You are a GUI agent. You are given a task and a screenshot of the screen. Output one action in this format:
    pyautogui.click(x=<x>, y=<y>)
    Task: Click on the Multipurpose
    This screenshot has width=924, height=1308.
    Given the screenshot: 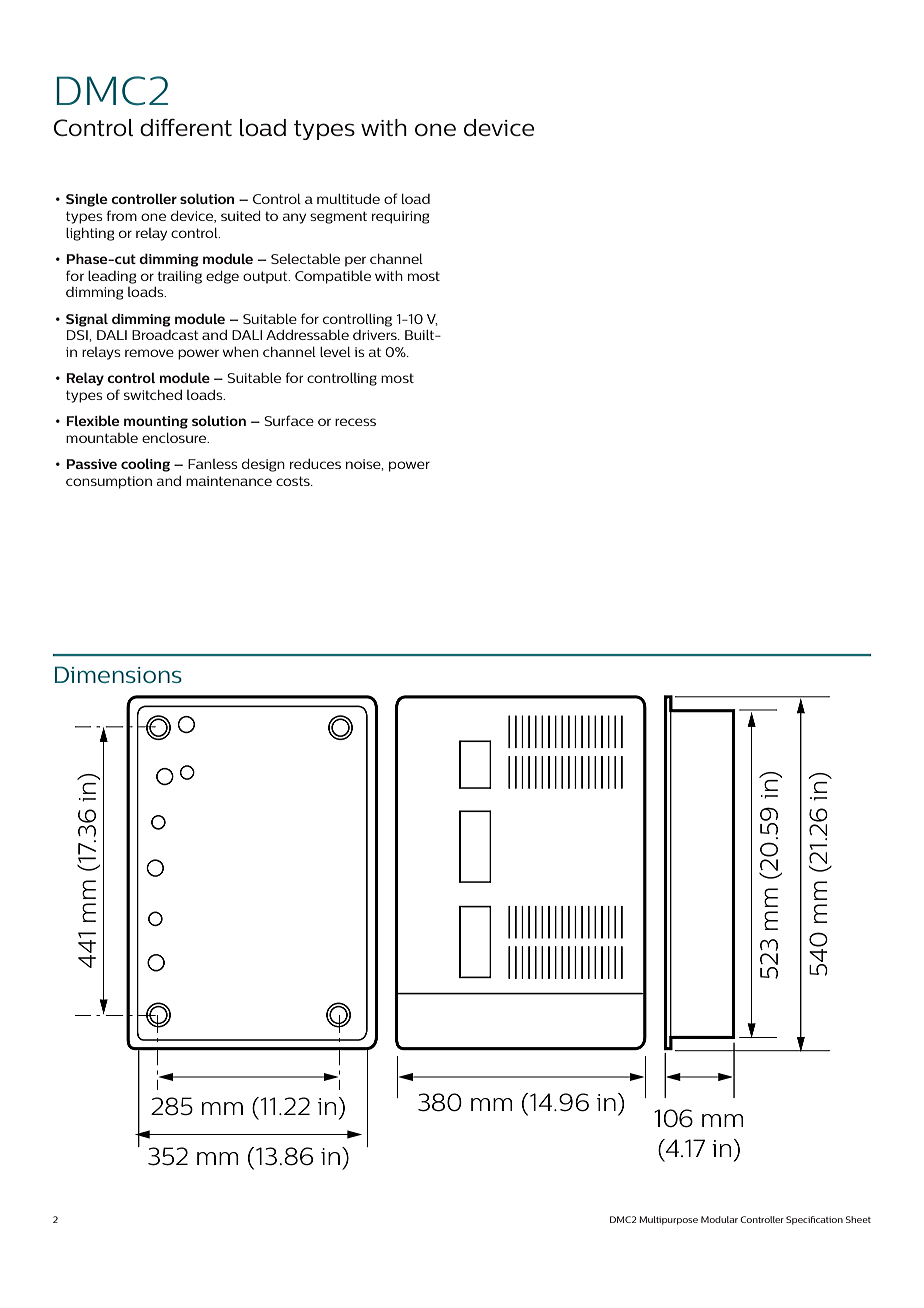 What is the action you would take?
    pyautogui.click(x=669, y=1220)
